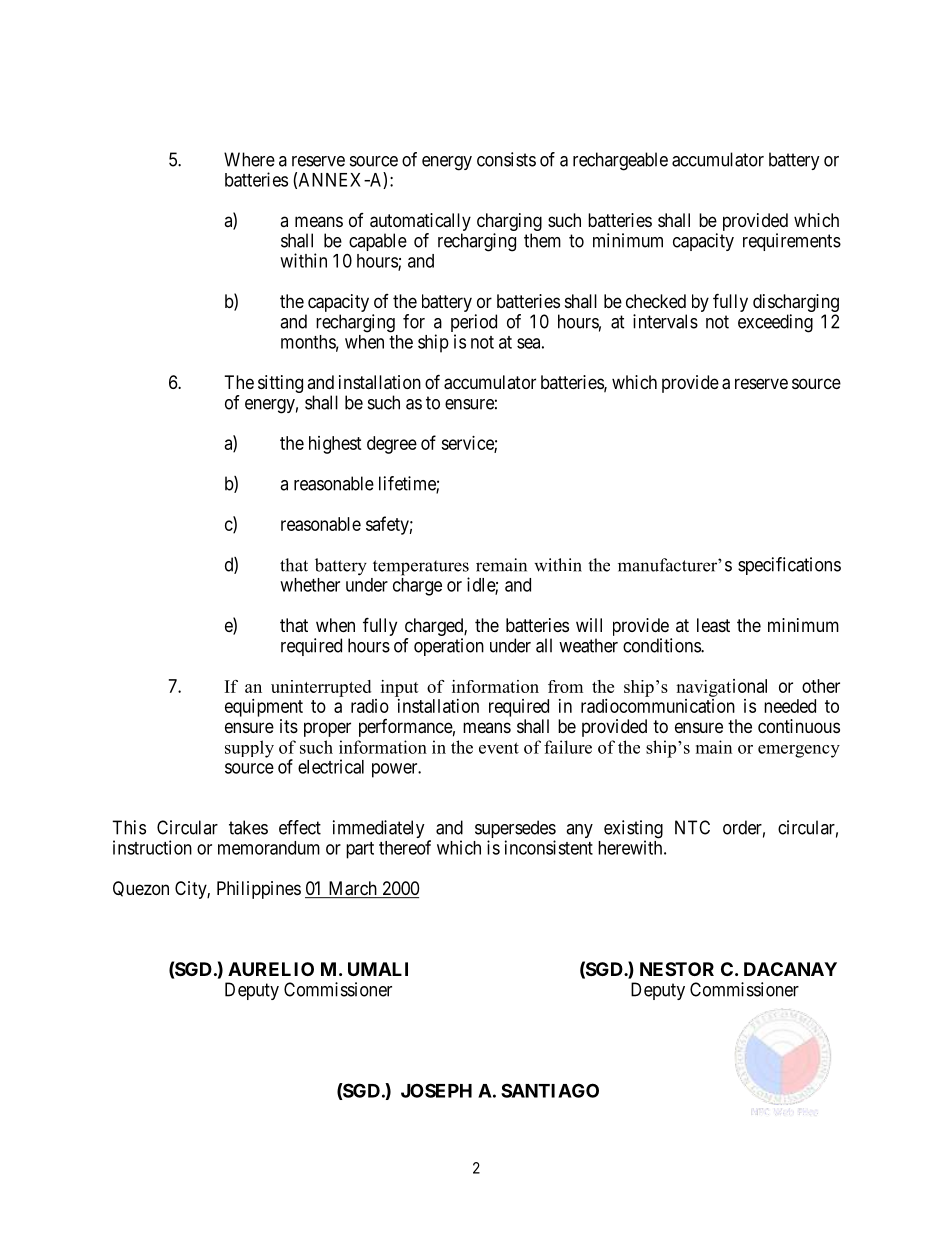 The image size is (952, 1233). I want to click on AURELIO, so click(271, 969).
